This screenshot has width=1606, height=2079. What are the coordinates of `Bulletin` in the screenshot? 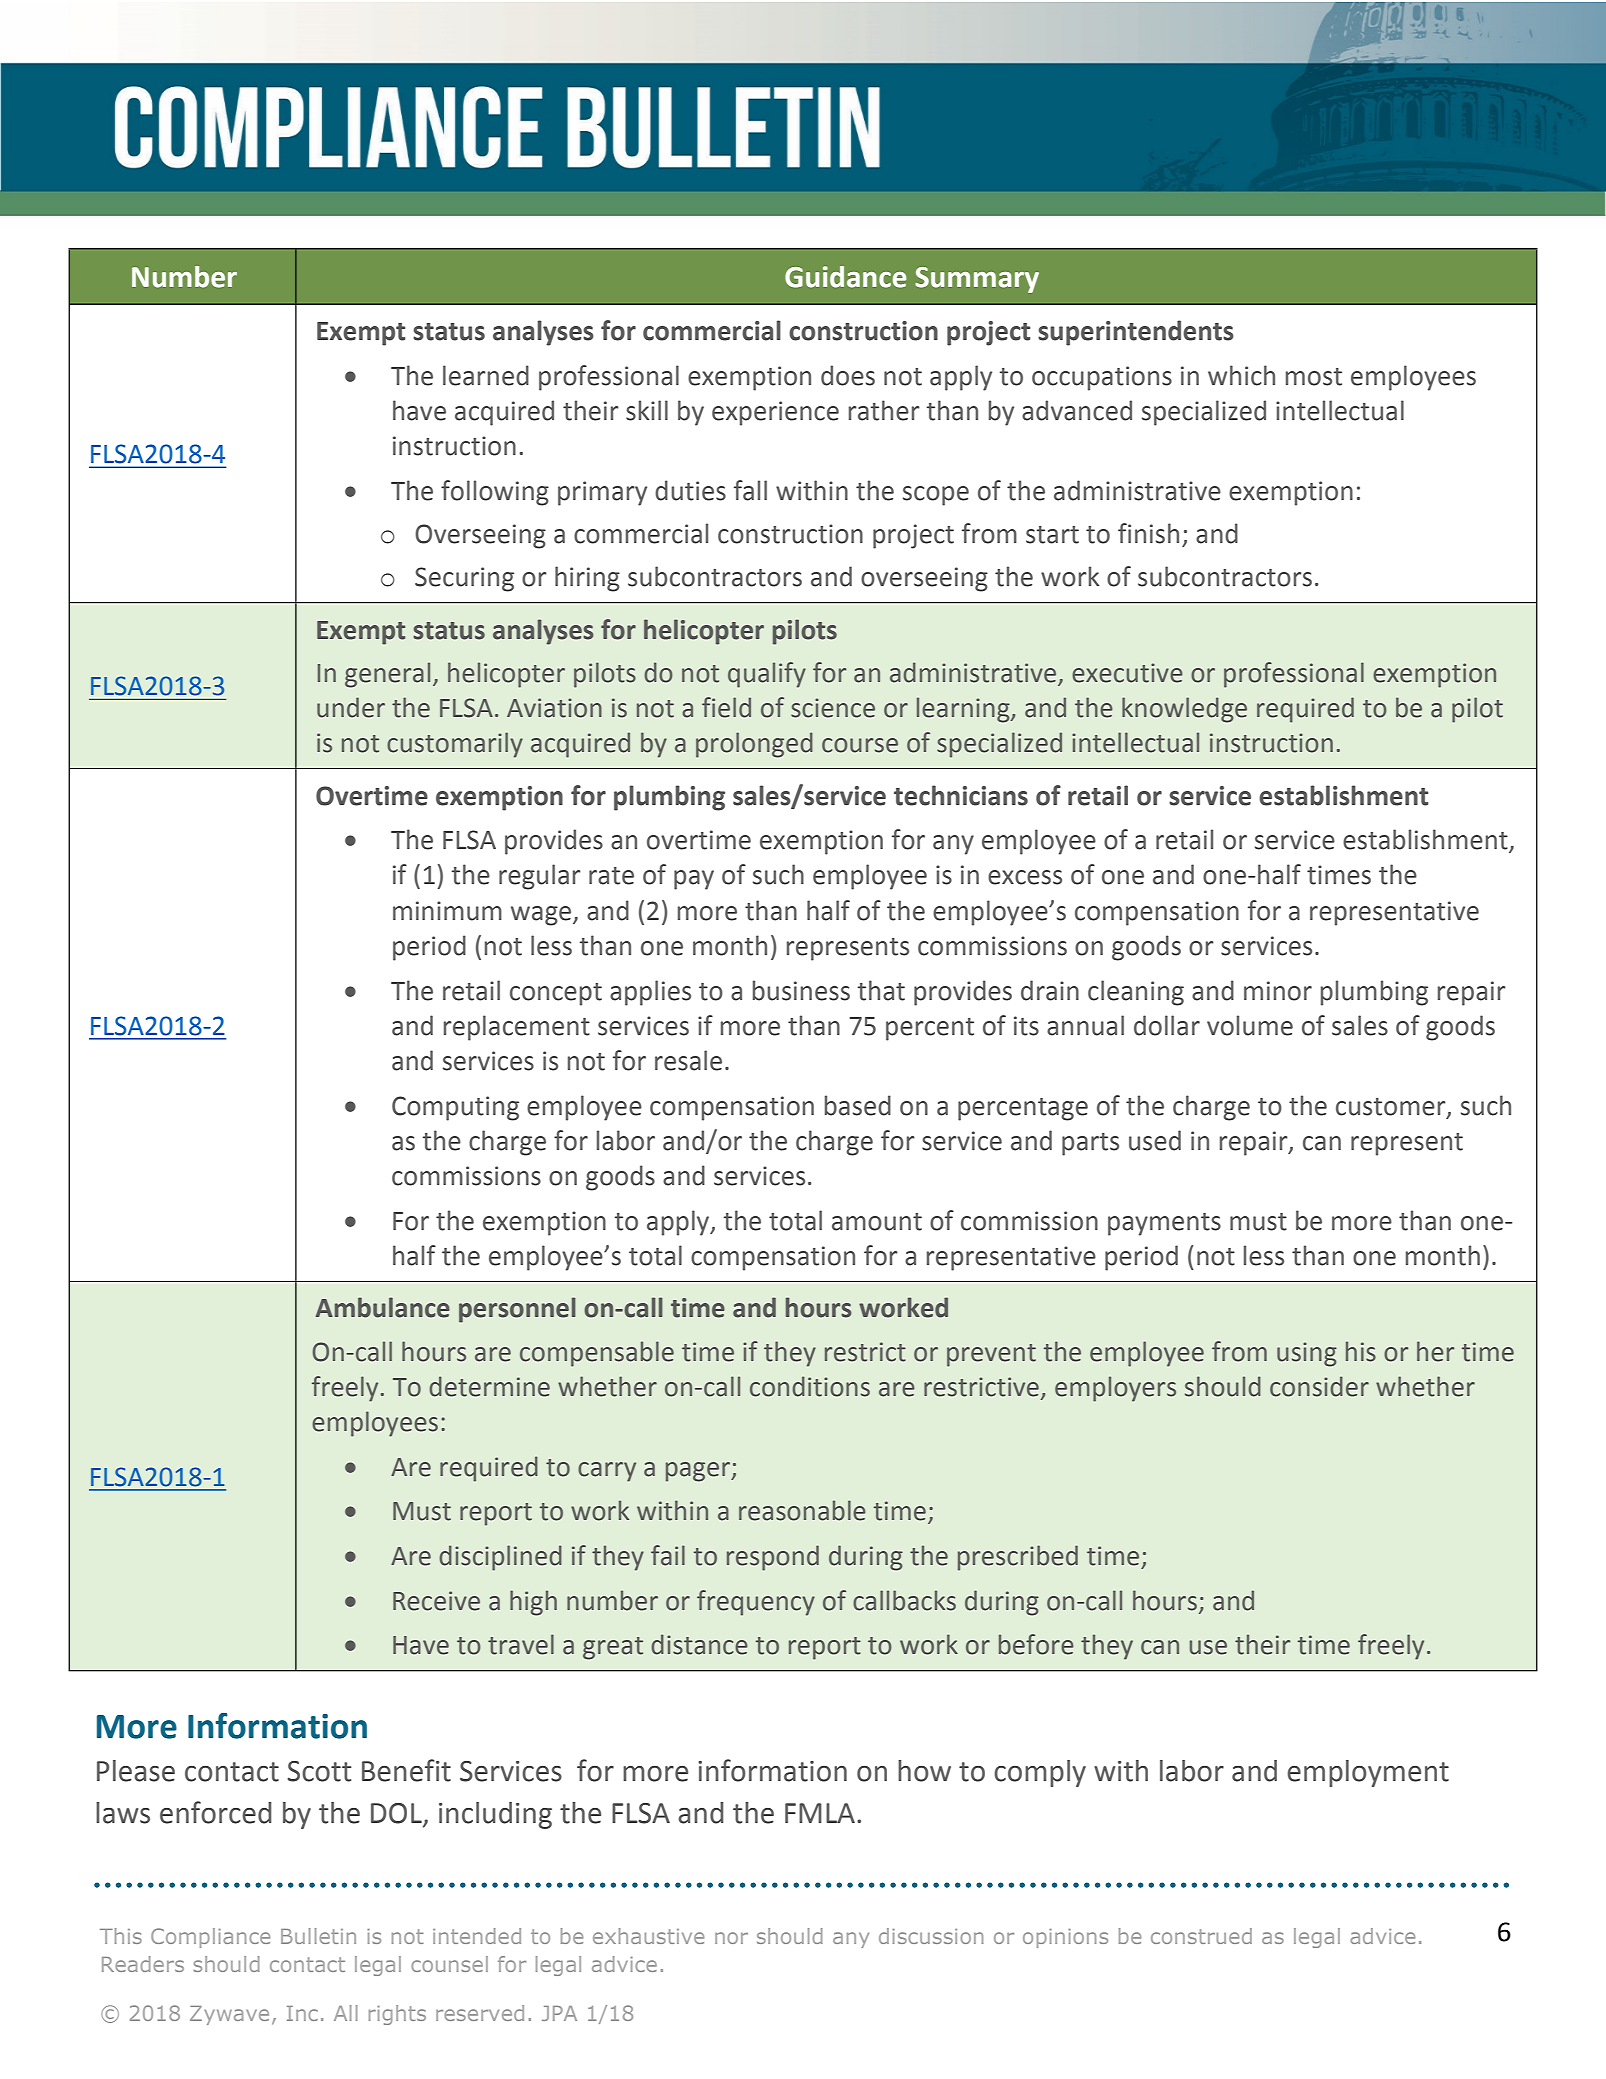 It's located at (318, 1936).
